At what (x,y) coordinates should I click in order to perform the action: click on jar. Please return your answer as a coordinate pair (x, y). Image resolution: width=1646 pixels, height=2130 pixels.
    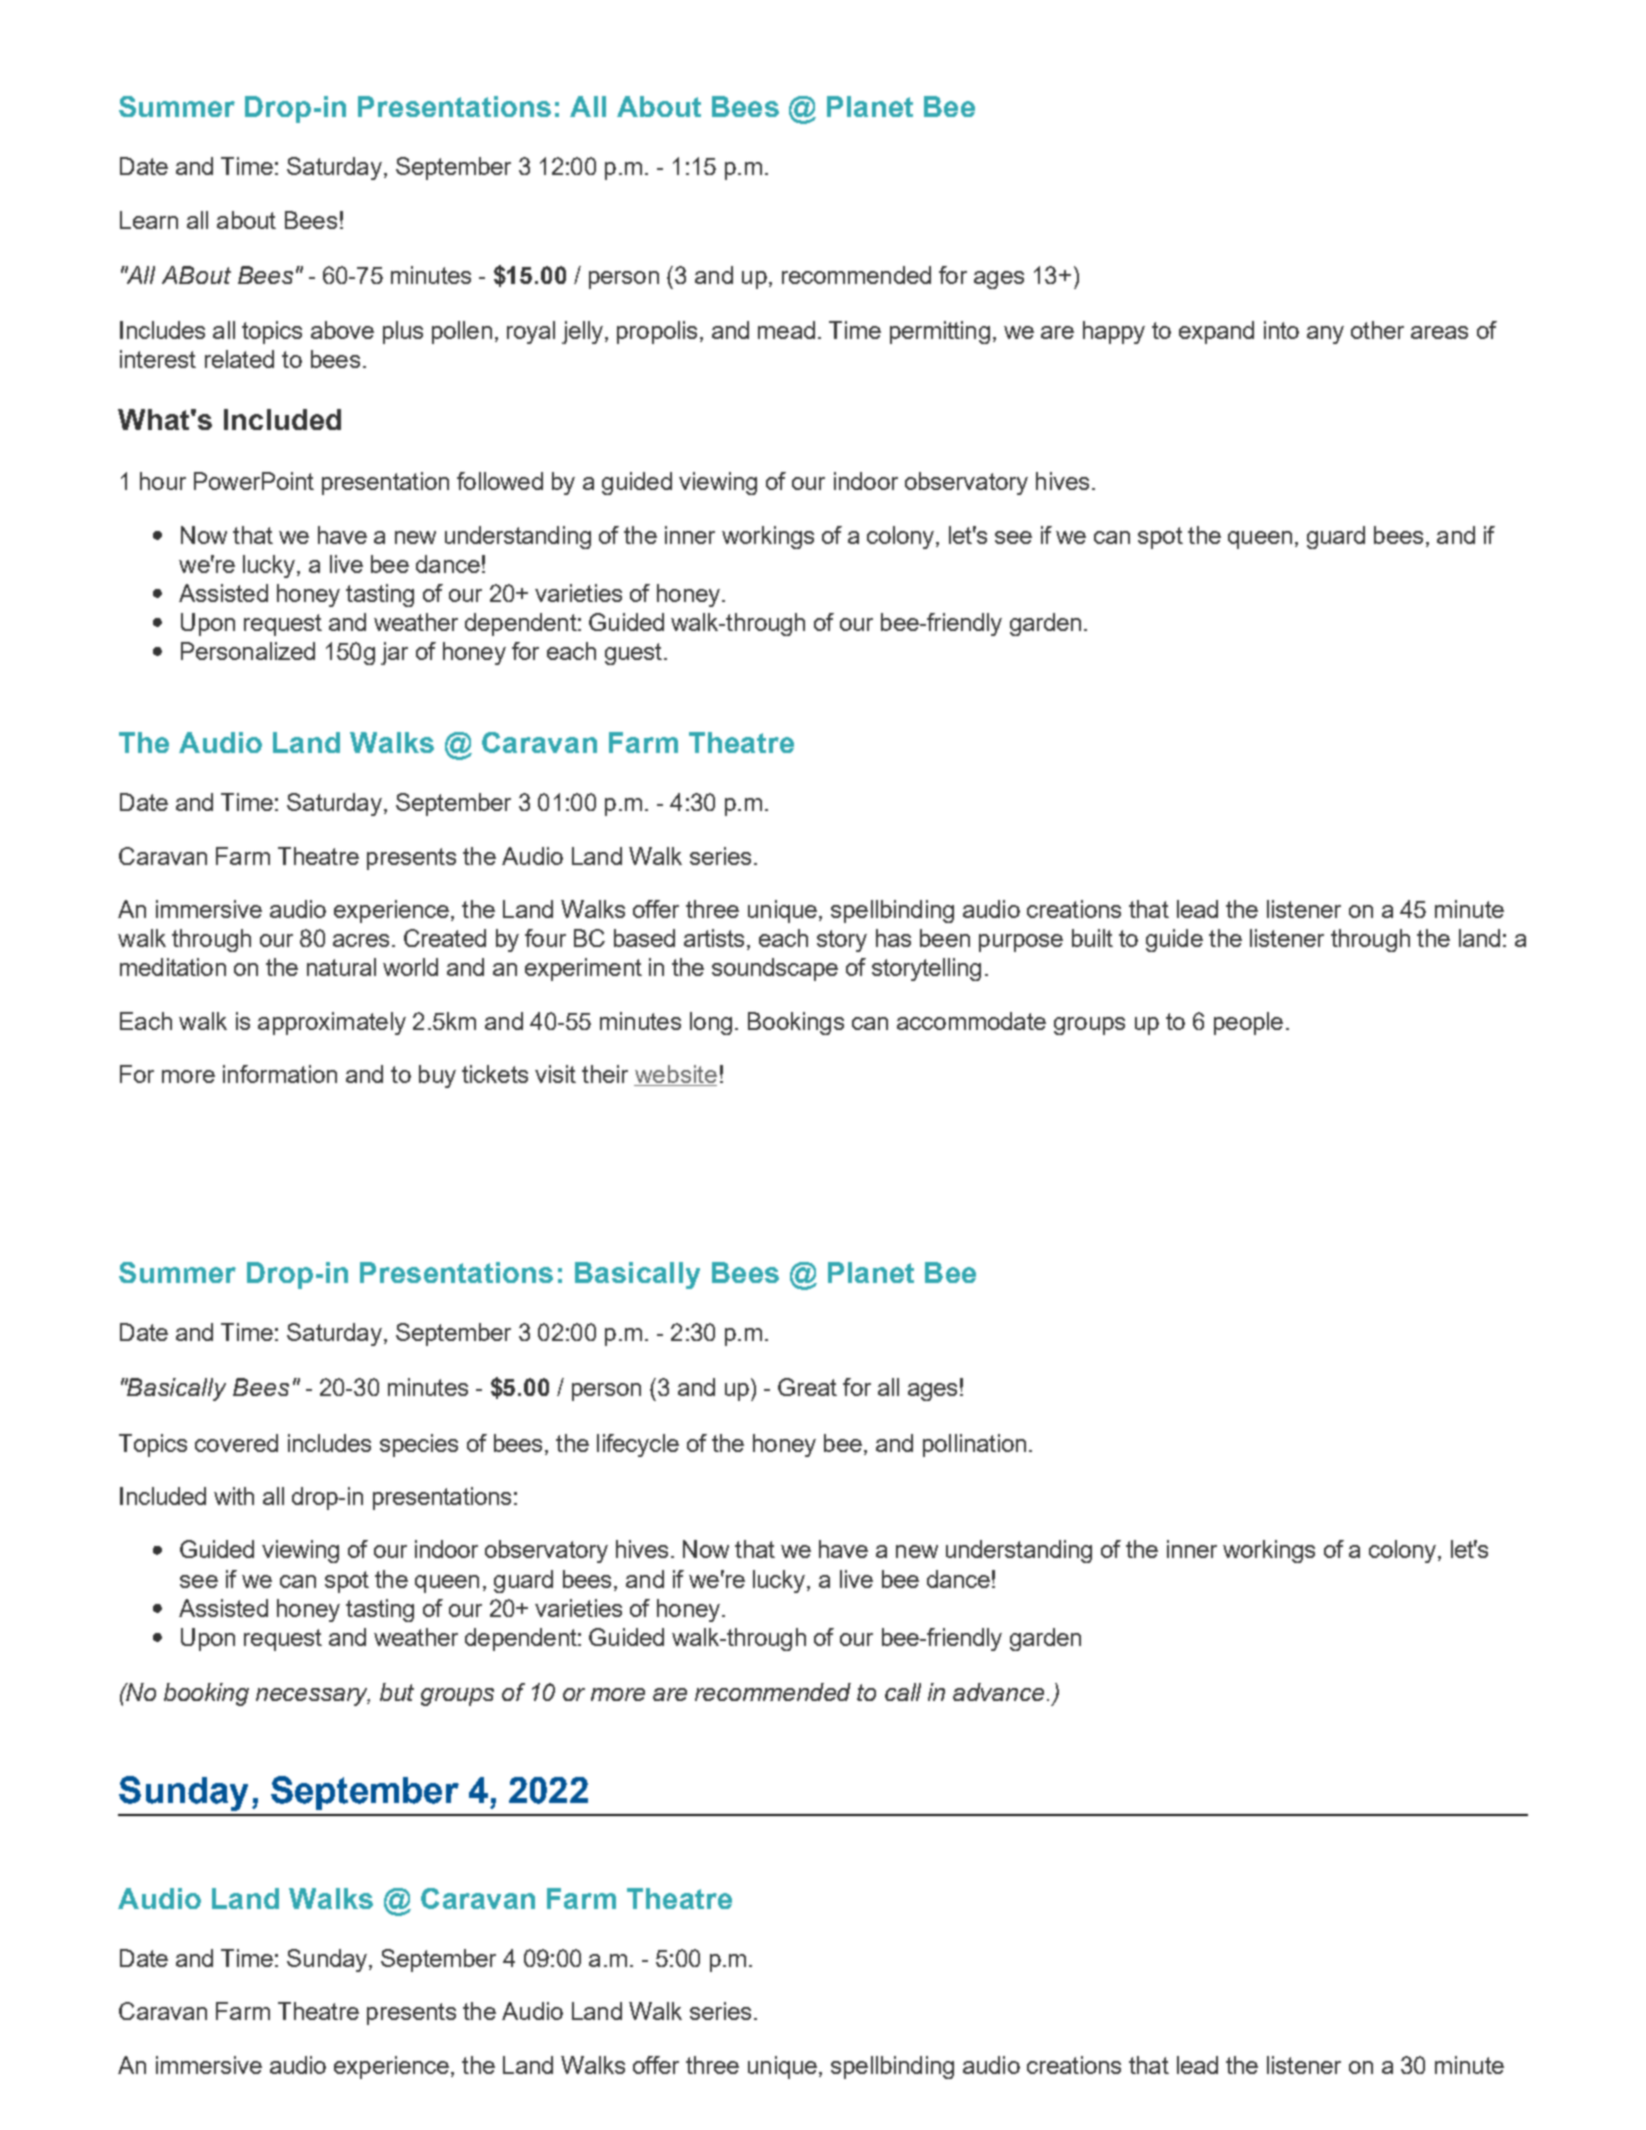
    Looking at the image, I should click on (394, 653).
